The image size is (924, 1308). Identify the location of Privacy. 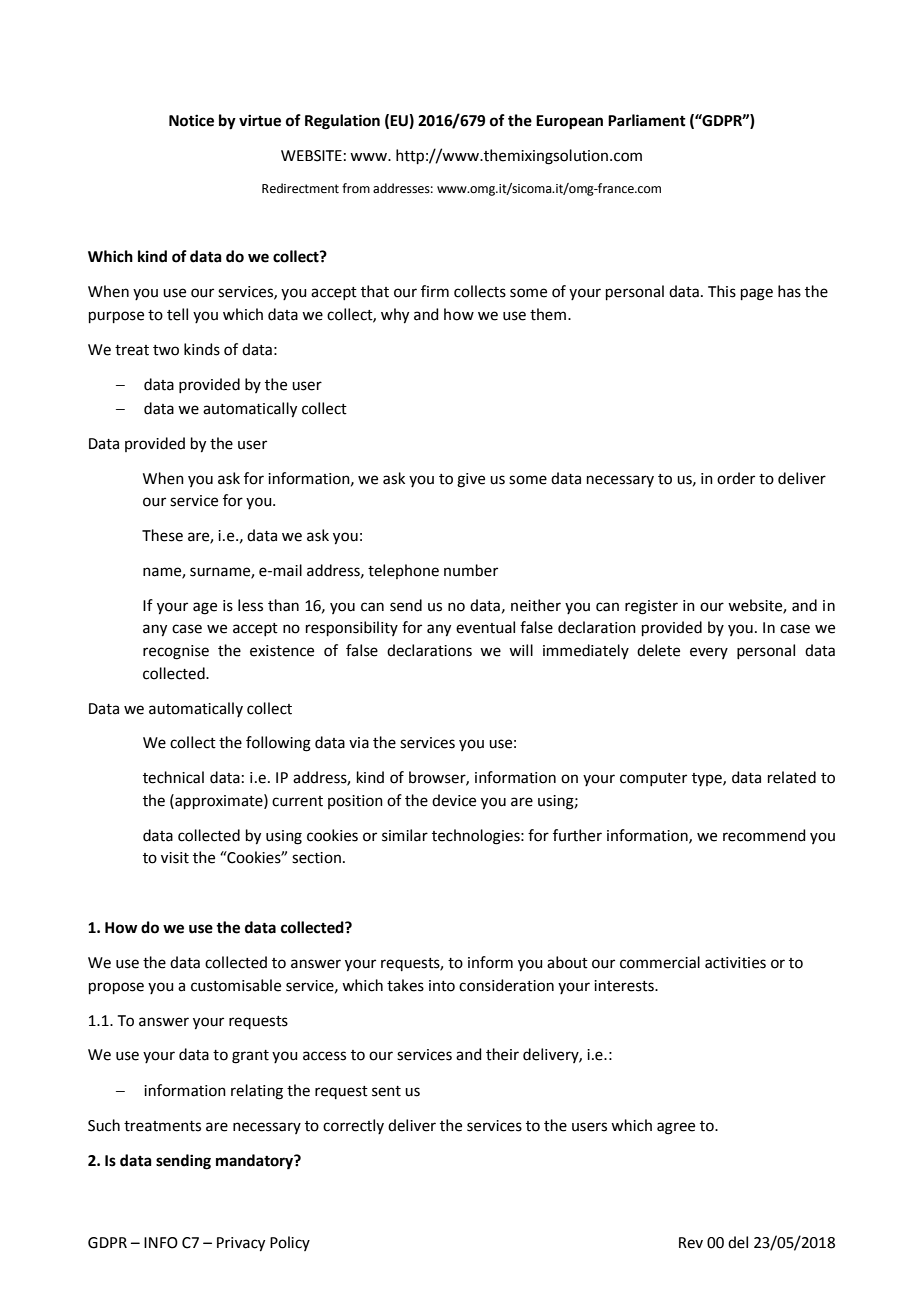
(241, 1244).
